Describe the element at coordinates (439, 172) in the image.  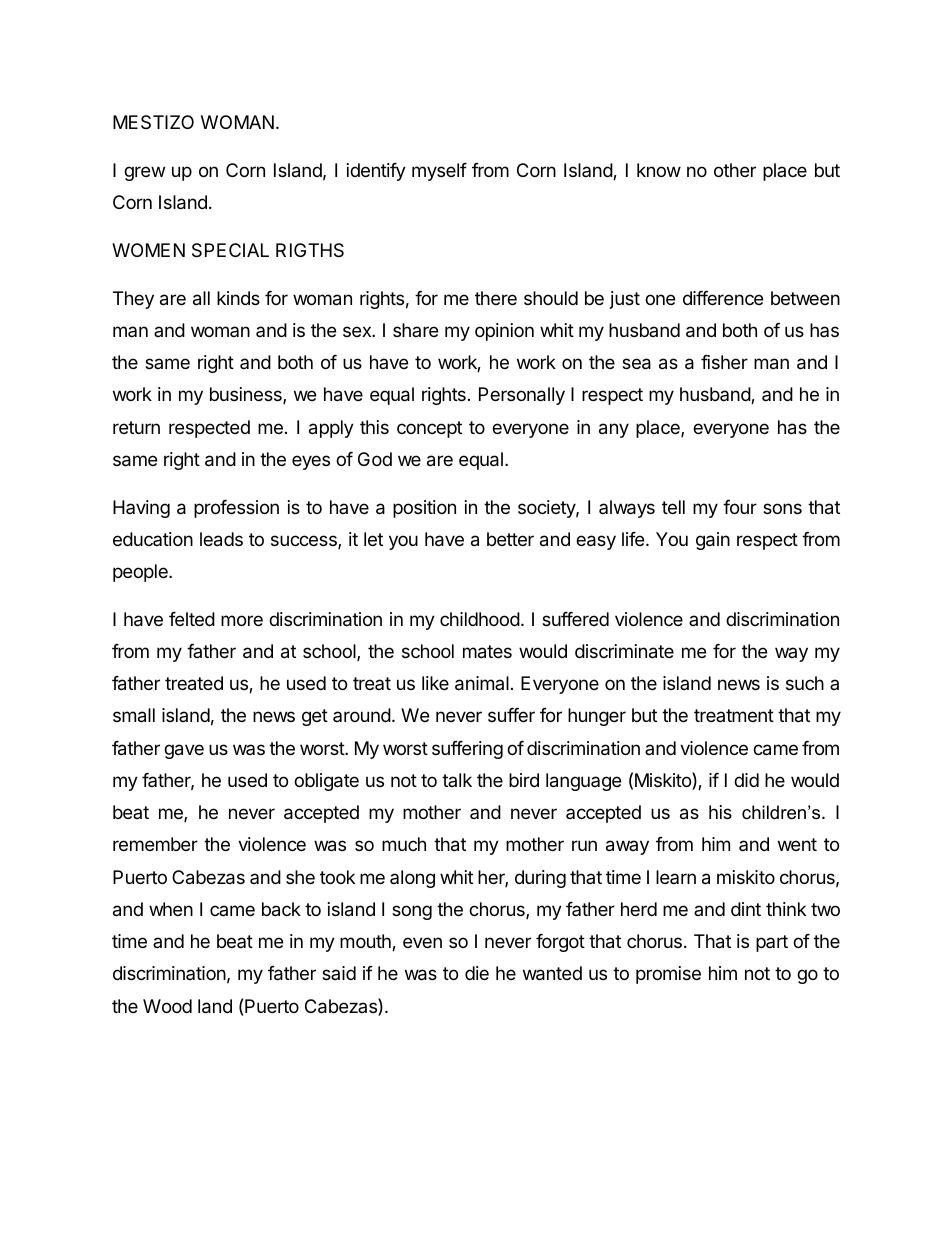
I see `myself` at that location.
